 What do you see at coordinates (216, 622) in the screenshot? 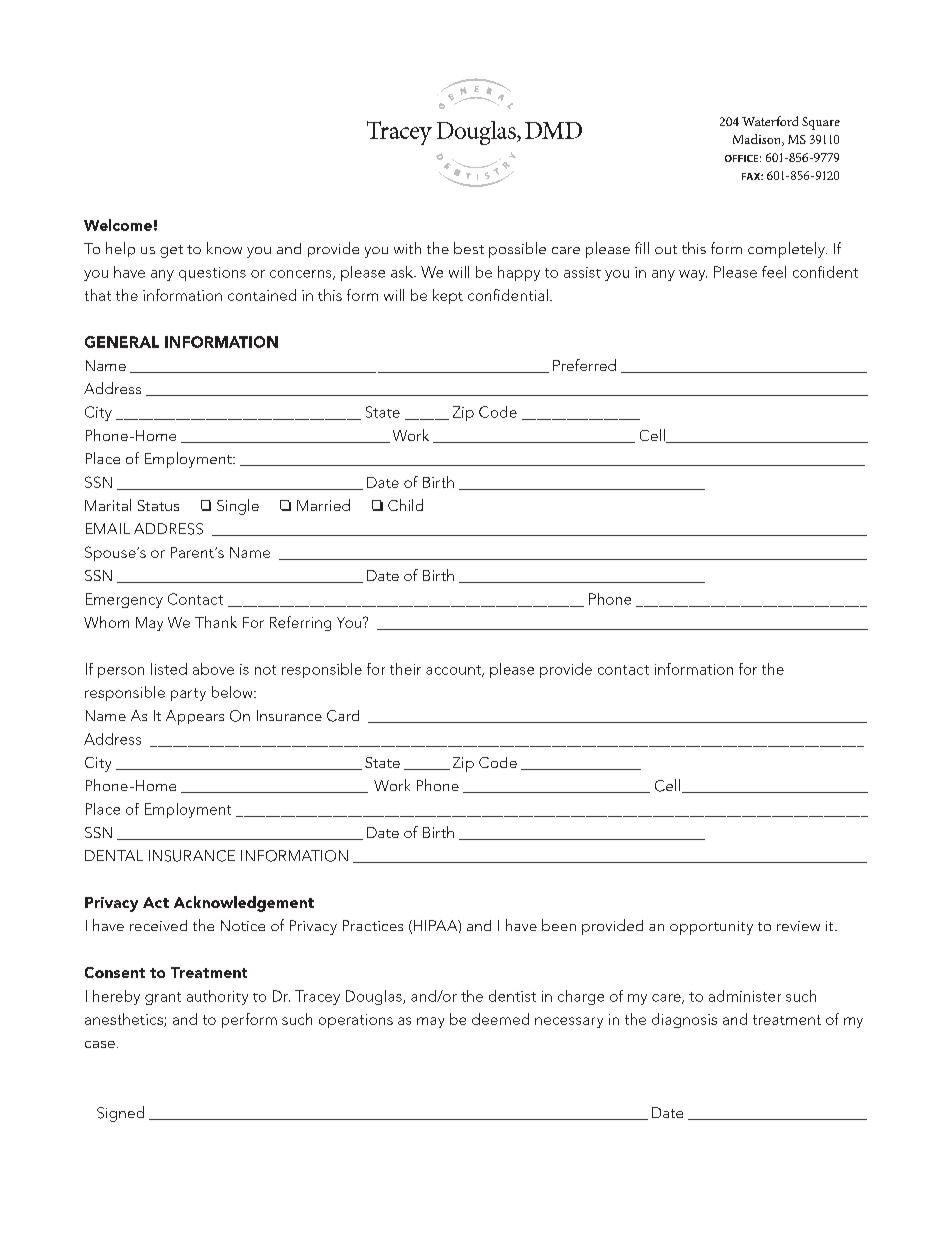
I see `Thank` at bounding box center [216, 622].
